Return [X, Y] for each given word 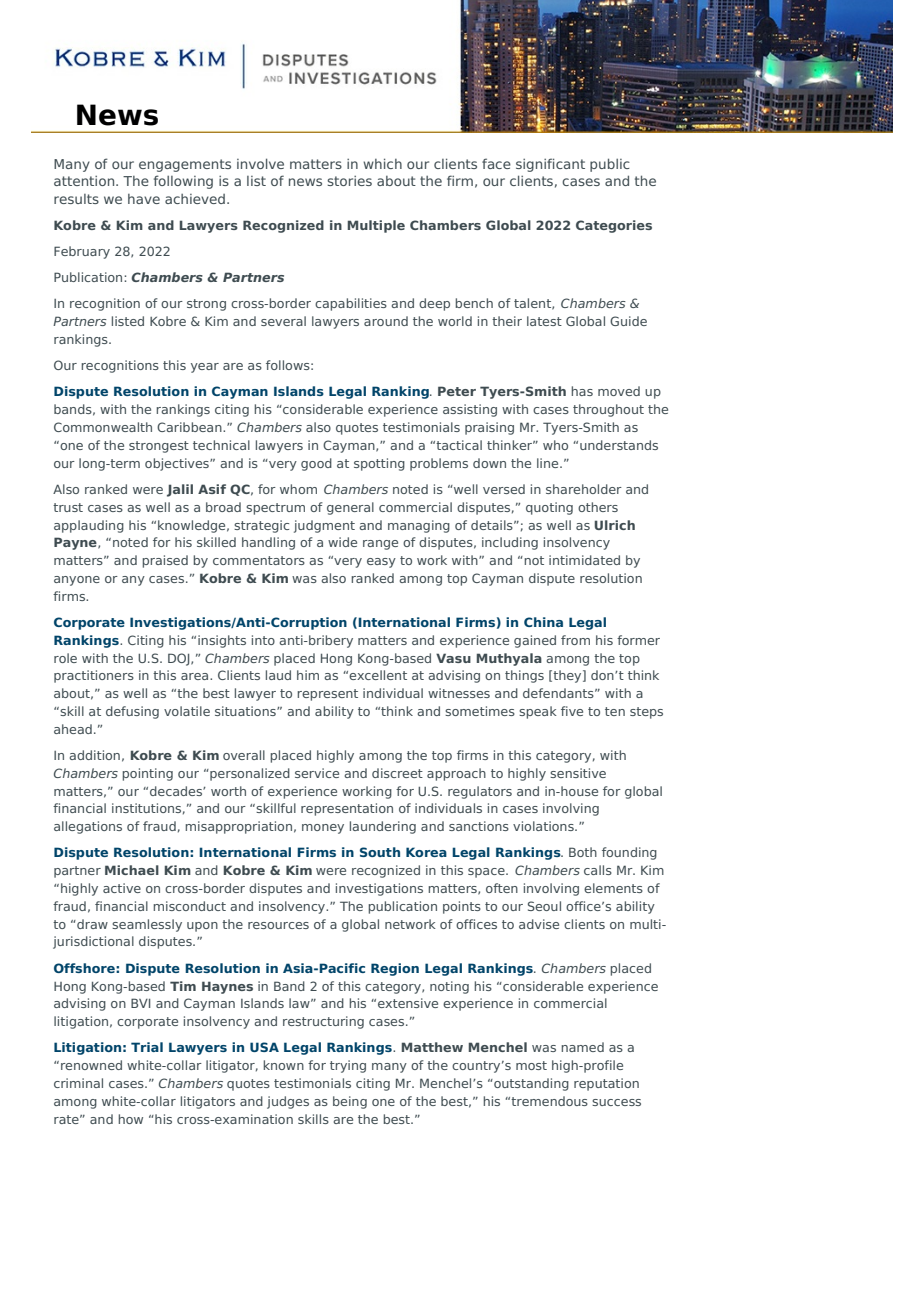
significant [550, 165]
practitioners [94, 676]
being [350, 1102]
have [144, 199]
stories [349, 181]
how [130, 1119]
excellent [378, 675]
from [575, 640]
